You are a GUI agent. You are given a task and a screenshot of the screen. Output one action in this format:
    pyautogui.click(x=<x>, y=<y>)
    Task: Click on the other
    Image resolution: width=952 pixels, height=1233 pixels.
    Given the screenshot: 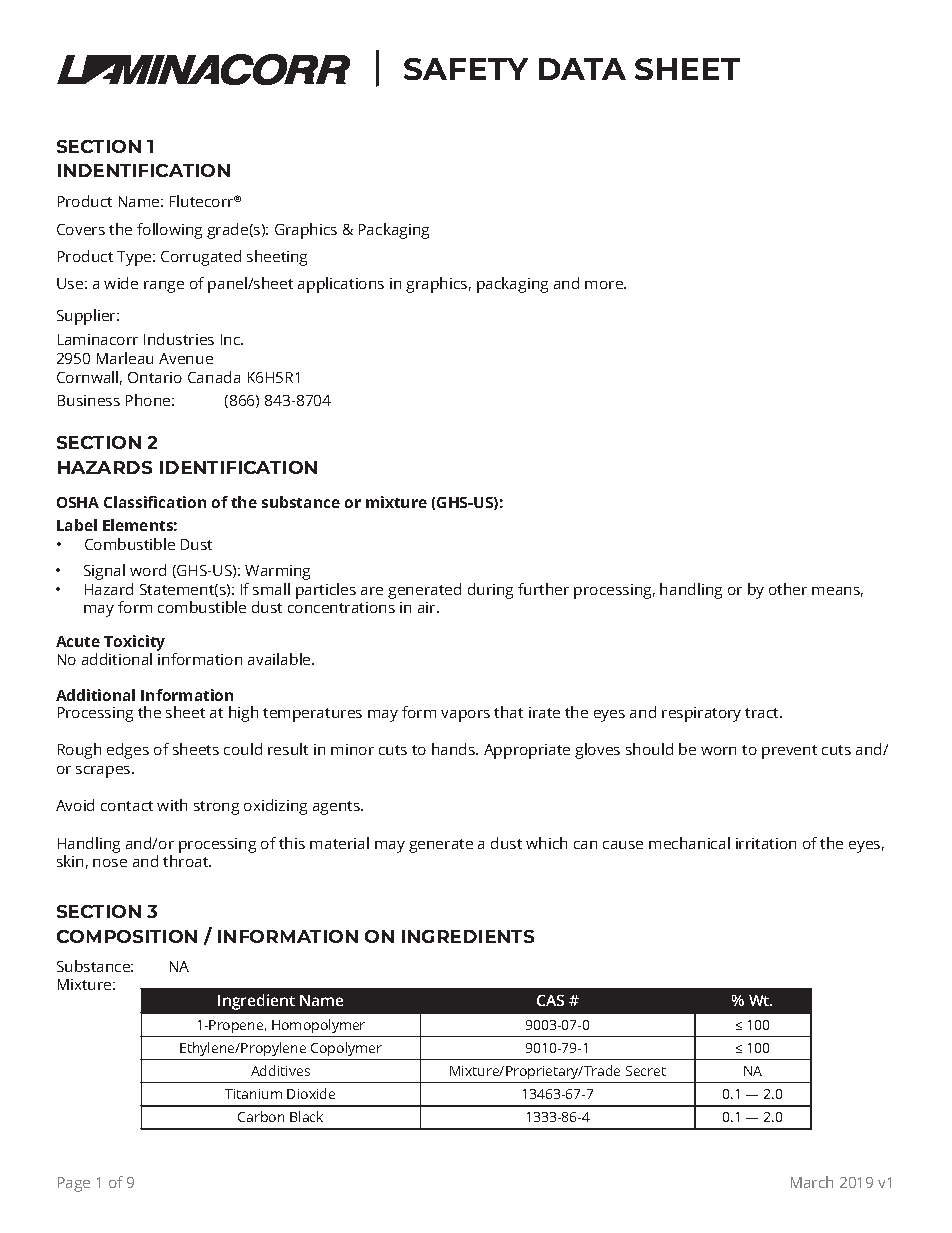 What is the action you would take?
    pyautogui.click(x=788, y=589)
